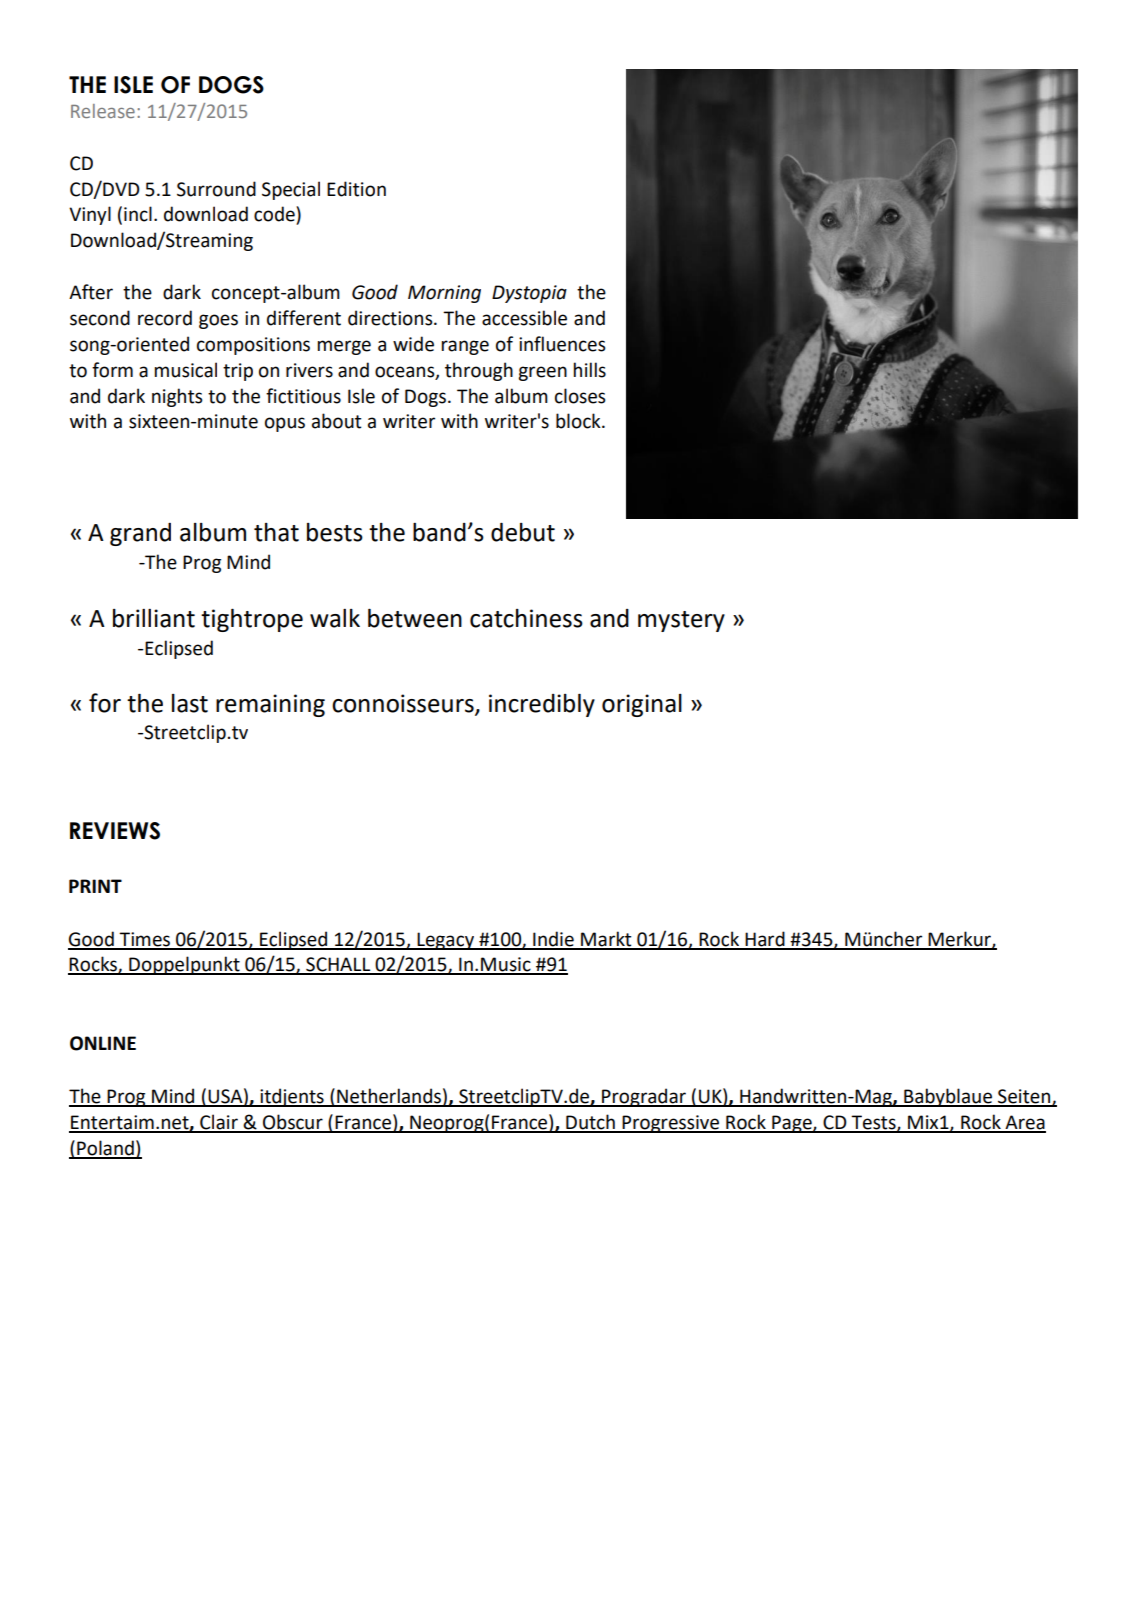 The height and width of the screenshot is (1623, 1147). What do you see at coordinates (219, 1123) in the screenshot?
I see `Clair` at bounding box center [219, 1123].
